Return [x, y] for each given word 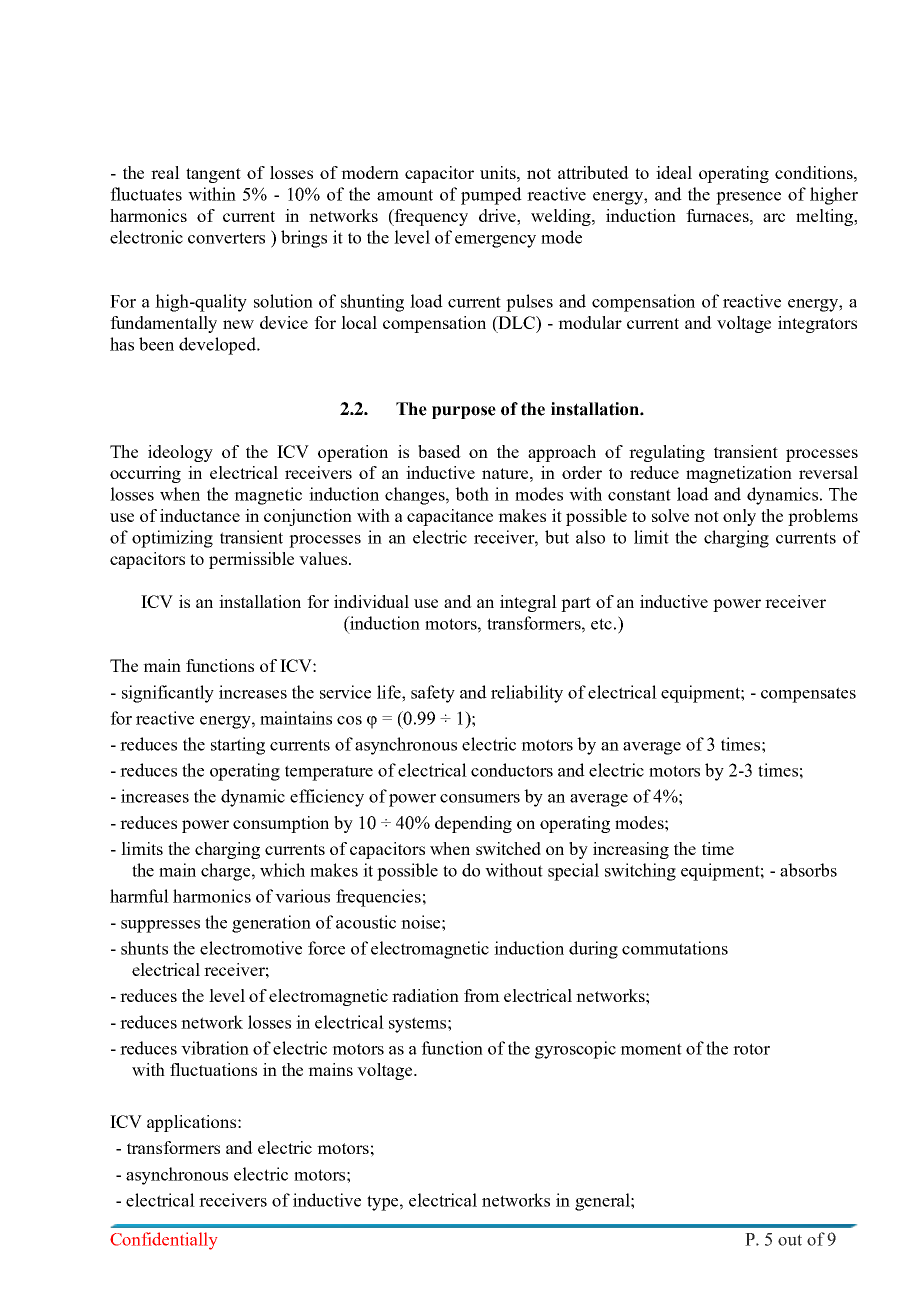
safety [433, 694]
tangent [213, 175]
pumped [491, 196]
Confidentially [163, 1241]
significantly [168, 694]
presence [748, 198]
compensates [808, 695]
